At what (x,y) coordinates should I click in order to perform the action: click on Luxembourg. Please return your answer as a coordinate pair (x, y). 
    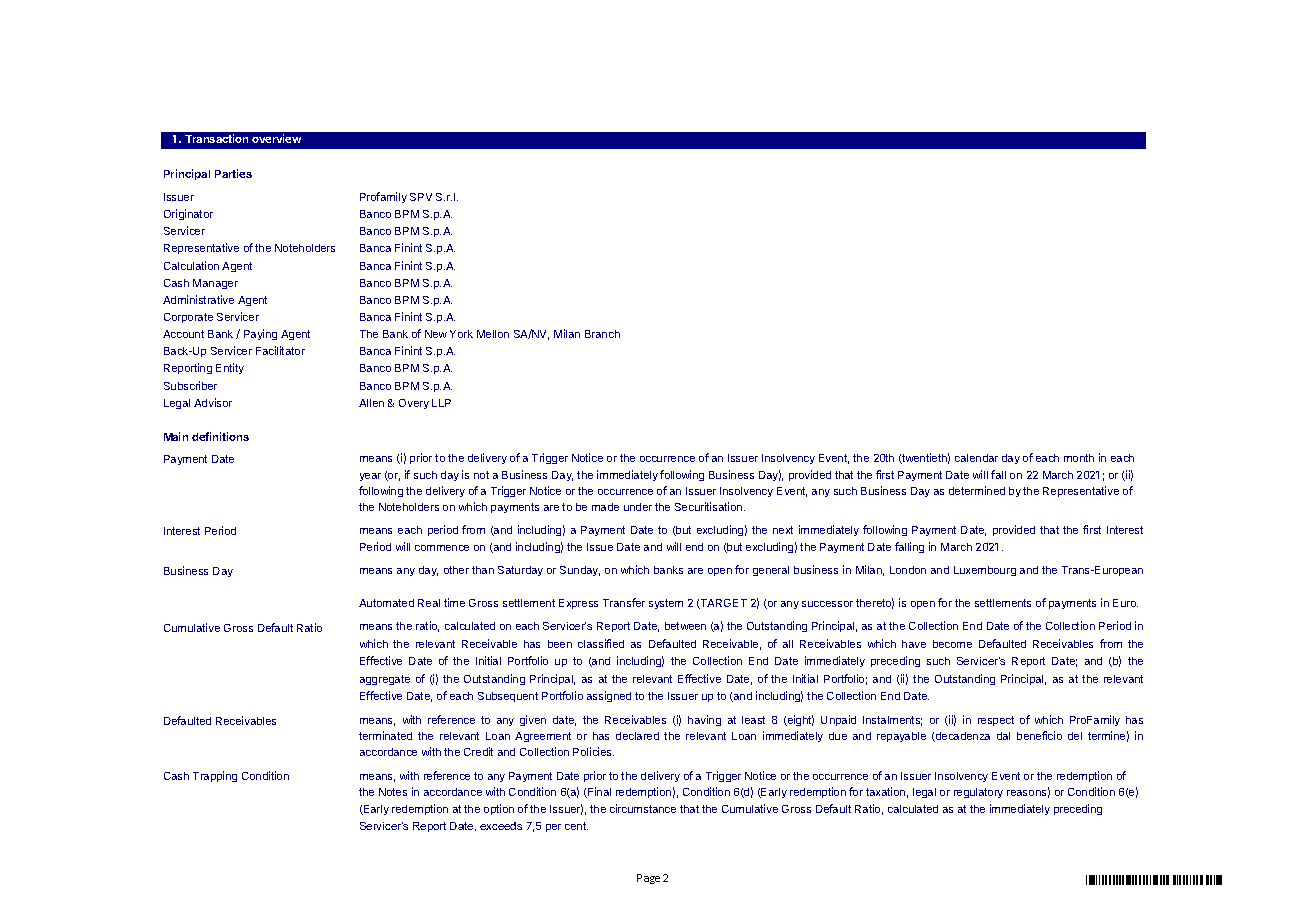
    Looking at the image, I should click on (985, 571).
